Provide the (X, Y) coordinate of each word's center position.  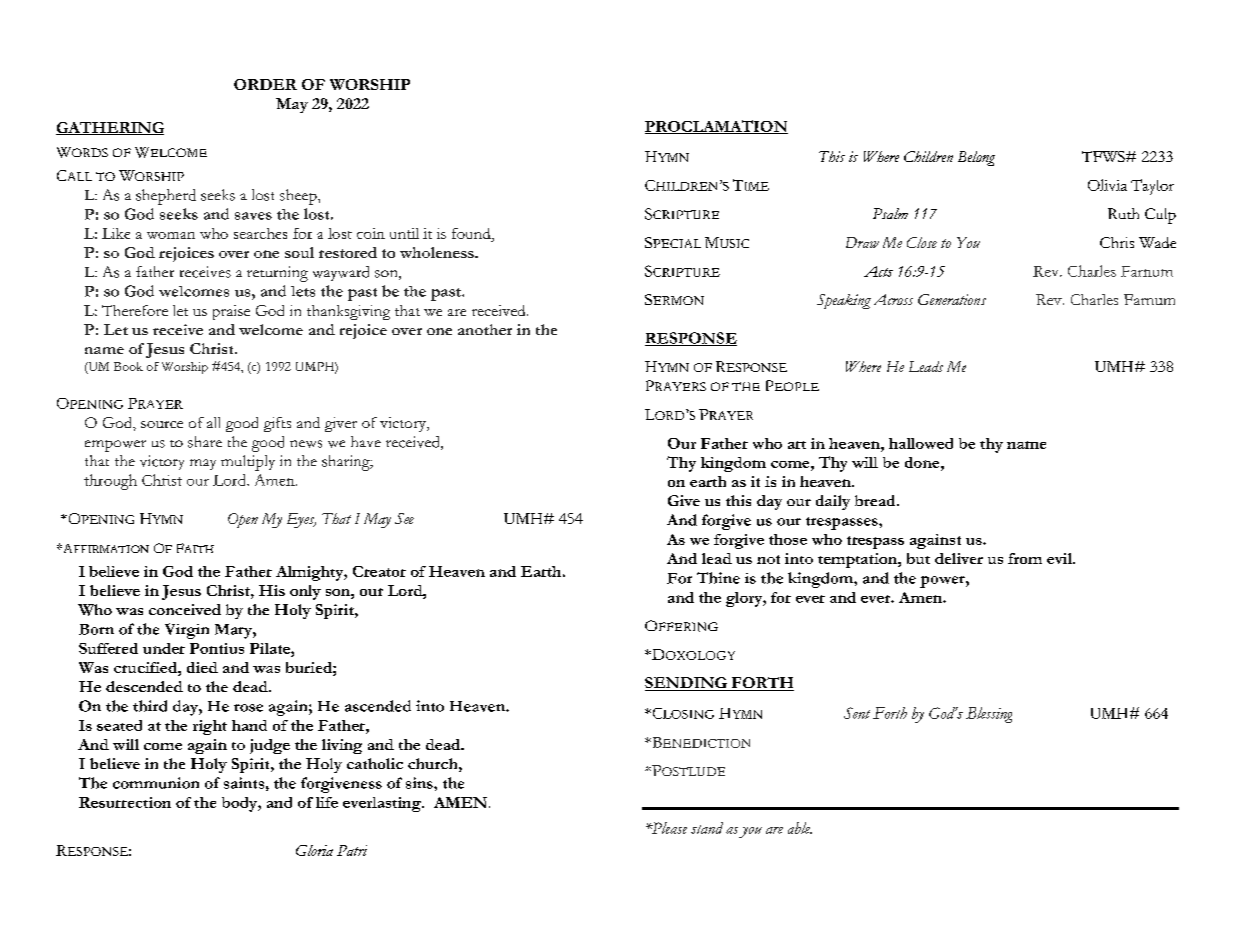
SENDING (687, 684)
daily (833, 502)
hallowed (921, 443)
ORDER (265, 84)
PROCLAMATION (716, 127)
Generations (952, 299)
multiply (248, 463)
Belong (976, 158)
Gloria (314, 850)
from (1025, 558)
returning (277, 274)
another (485, 329)
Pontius (217, 648)
